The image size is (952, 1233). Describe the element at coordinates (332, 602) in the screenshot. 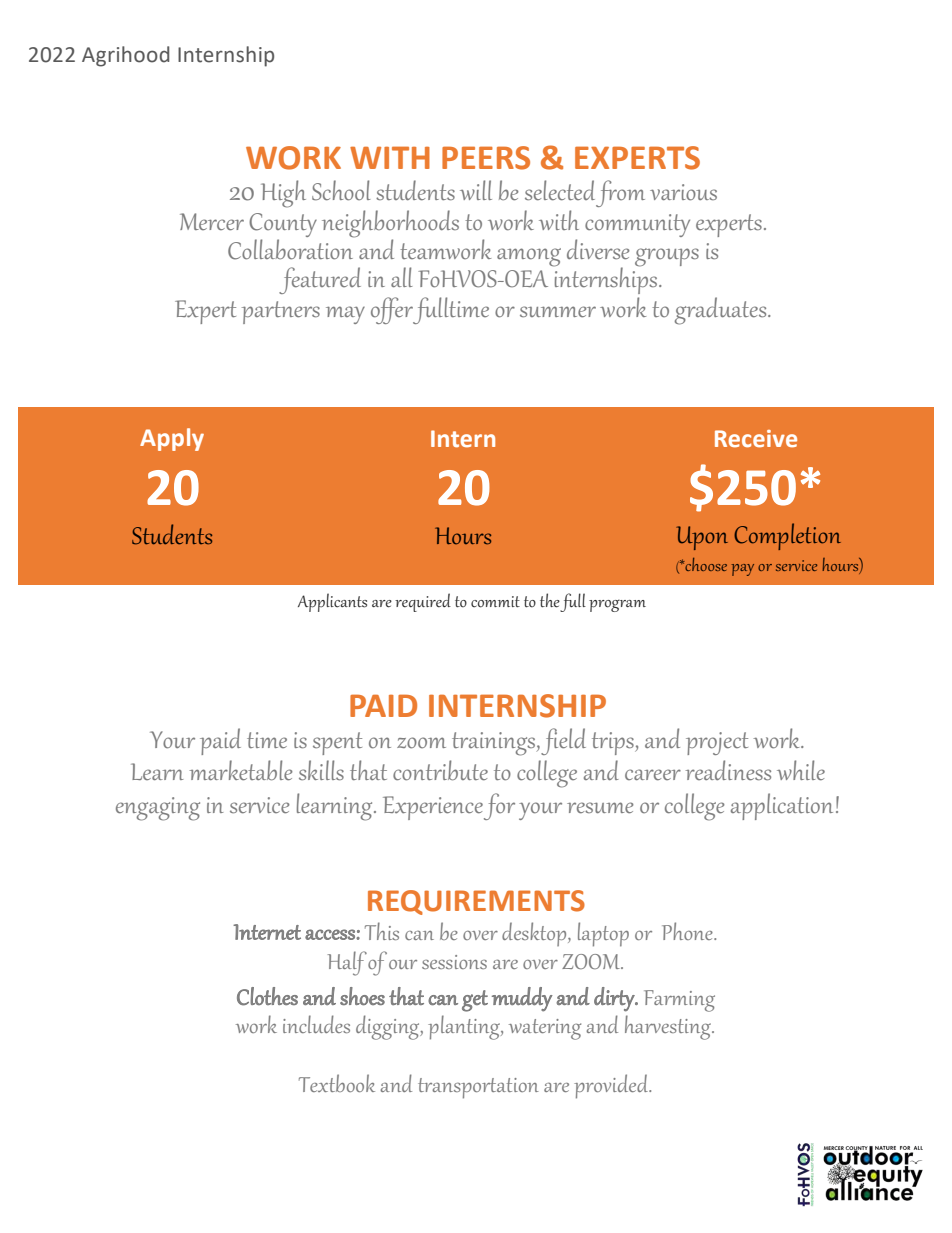

I see `Applicants` at that location.
